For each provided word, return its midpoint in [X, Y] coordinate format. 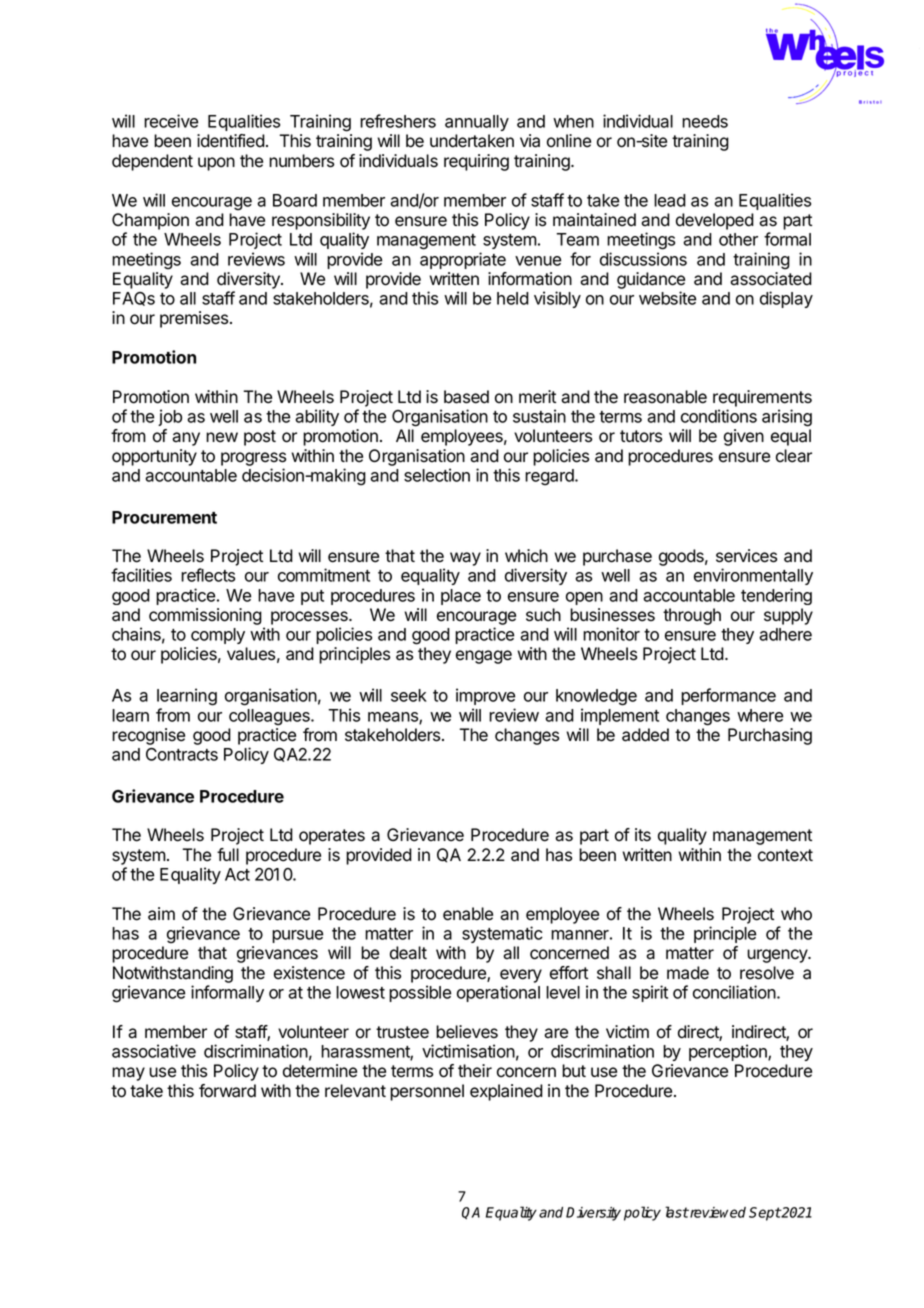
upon [216, 164]
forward [227, 1091]
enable [468, 914]
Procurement [164, 517]
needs [705, 121]
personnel [427, 1092]
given [744, 437]
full [228, 854]
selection [437, 475]
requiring [476, 162]
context [785, 855]
